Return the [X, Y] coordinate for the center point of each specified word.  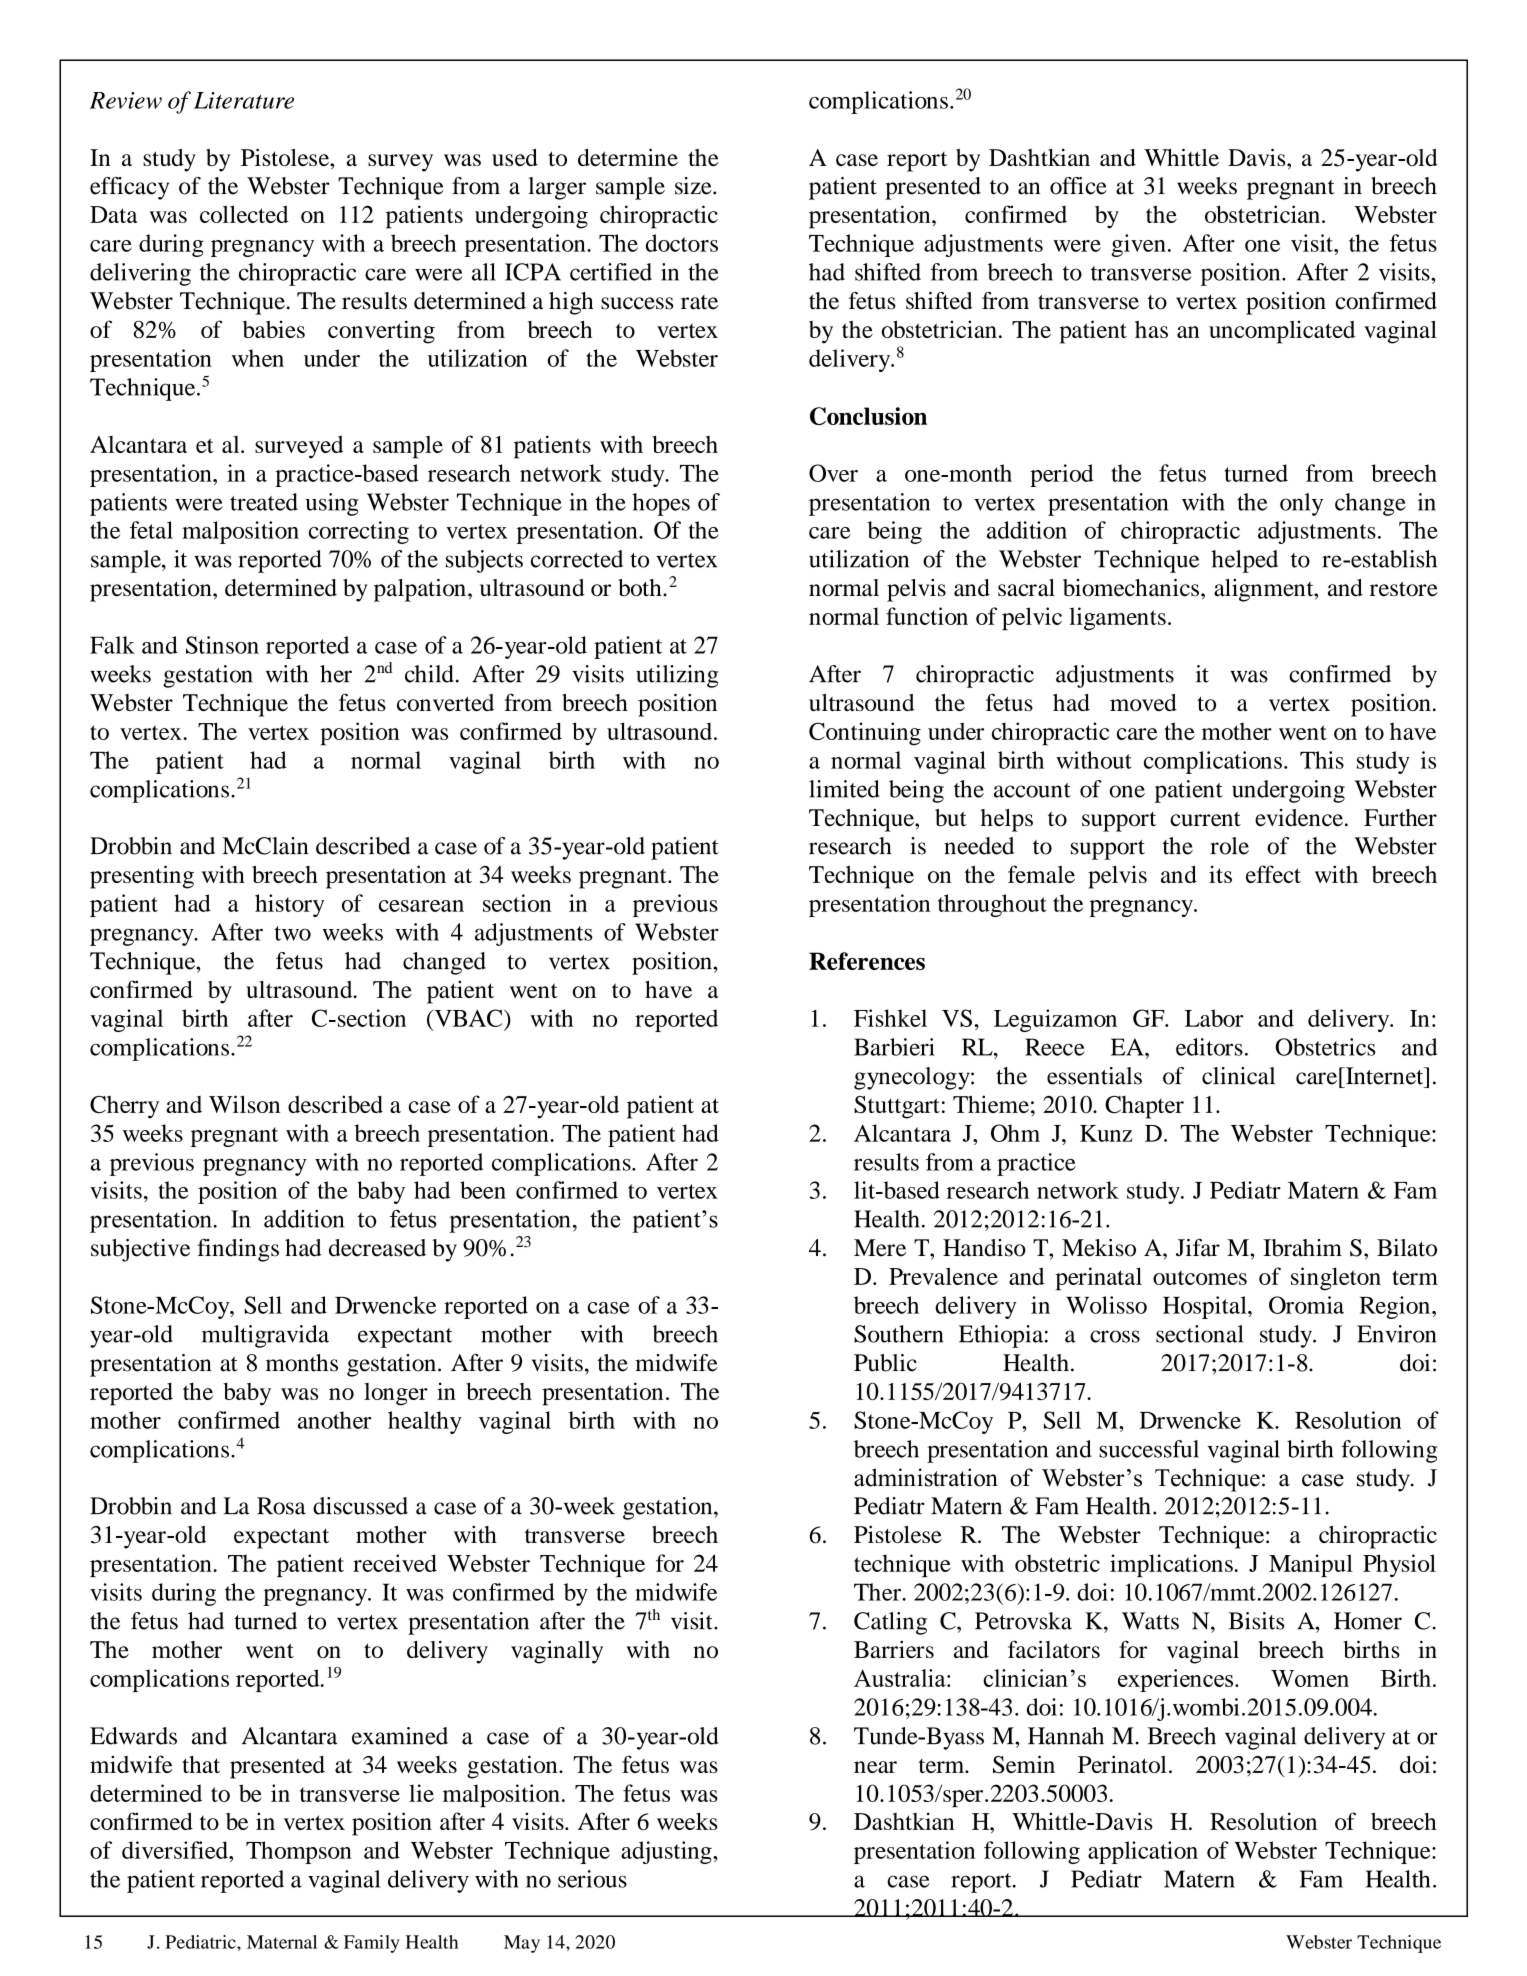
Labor [1214, 1018]
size [694, 186]
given [1138, 245]
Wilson [244, 1104]
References [867, 961]
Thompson [299, 1852]
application [1143, 1852]
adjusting [667, 1852]
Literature [244, 100]
